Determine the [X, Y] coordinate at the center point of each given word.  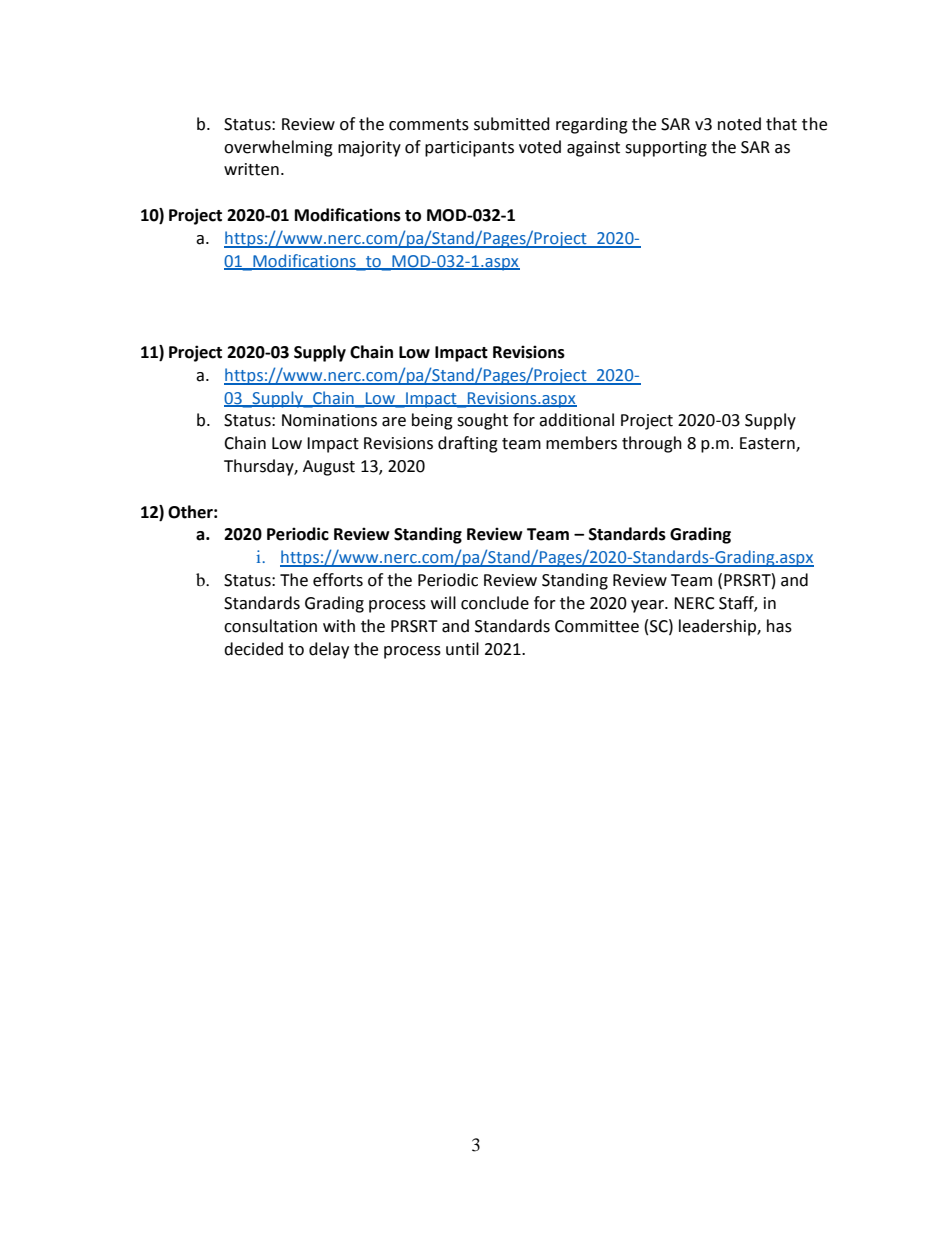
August [329, 468]
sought [482, 421]
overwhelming [278, 148]
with [339, 626]
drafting [468, 444]
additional [576, 420]
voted [540, 147]
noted [739, 124]
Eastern [768, 444]
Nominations [329, 420]
